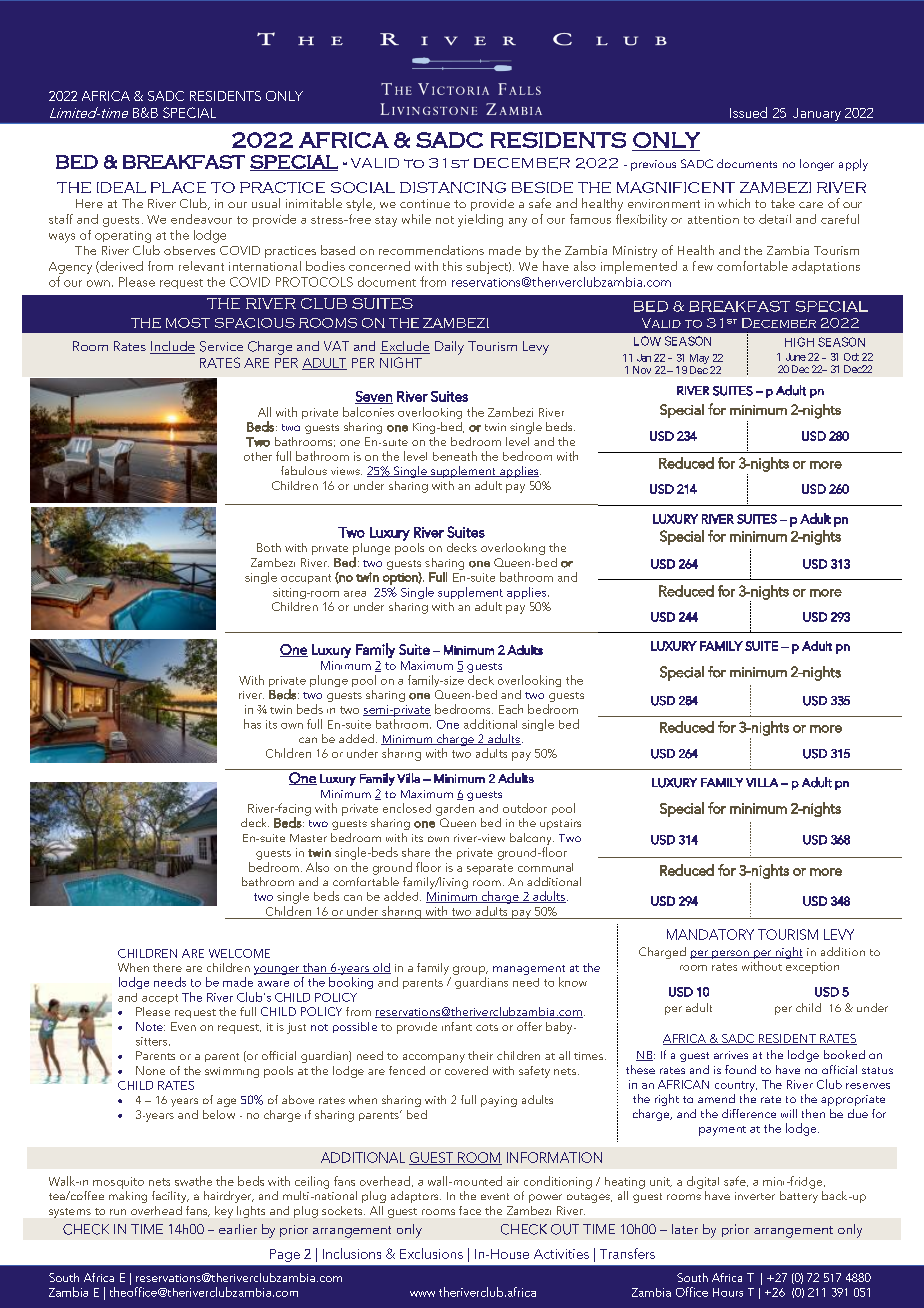 The height and width of the screenshot is (1308, 924). What do you see at coordinates (728, 1292) in the screenshot?
I see `Hours` at bounding box center [728, 1292].
